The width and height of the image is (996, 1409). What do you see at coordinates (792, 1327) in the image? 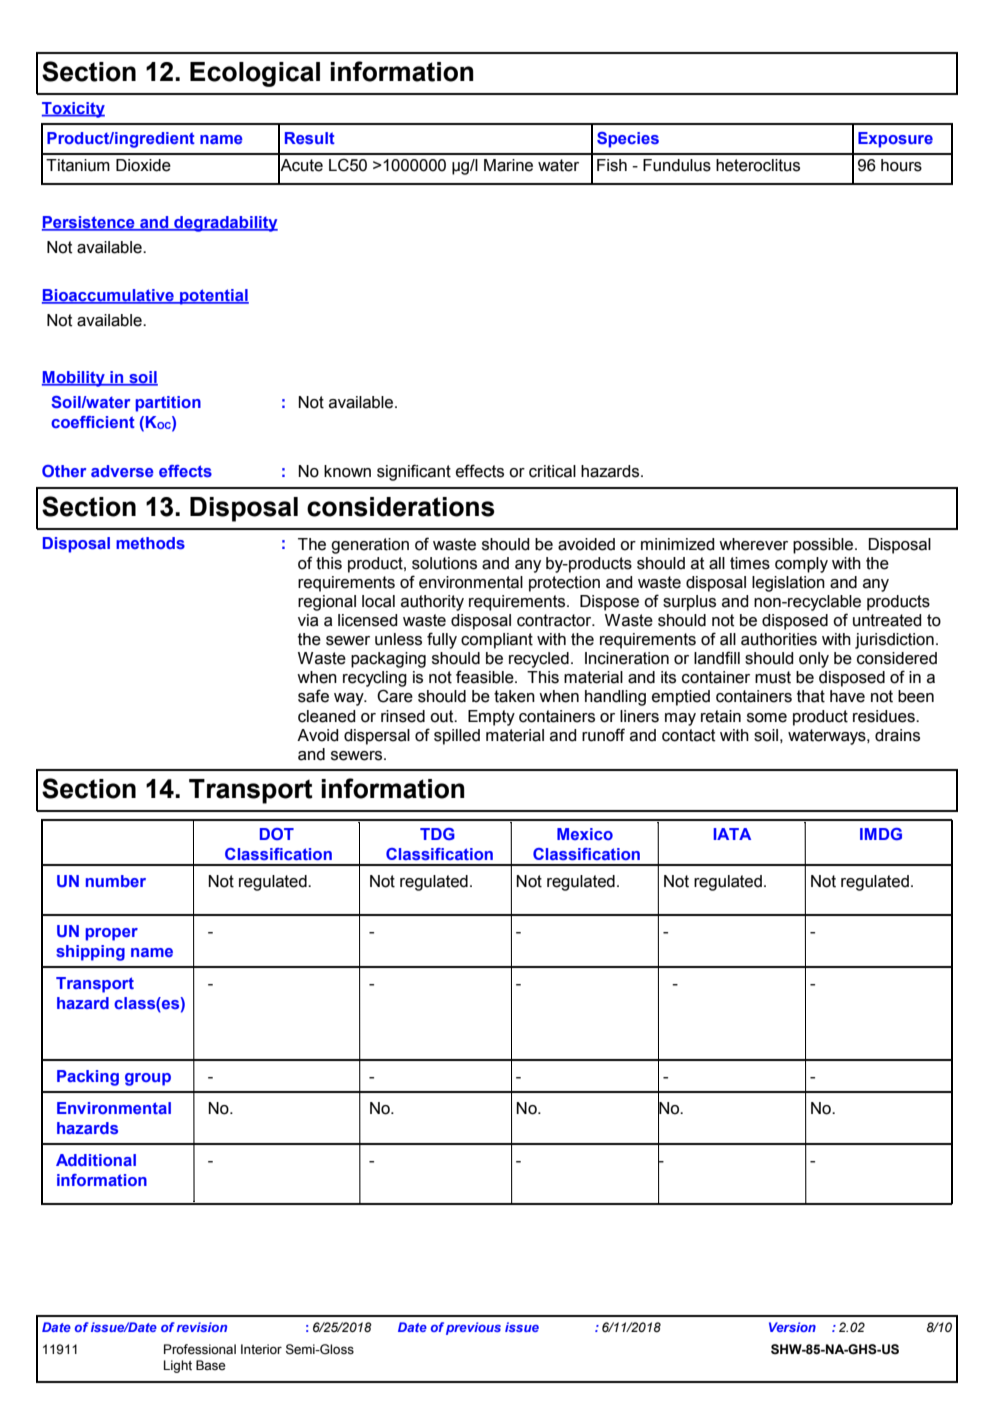
I see `Version` at bounding box center [792, 1327].
